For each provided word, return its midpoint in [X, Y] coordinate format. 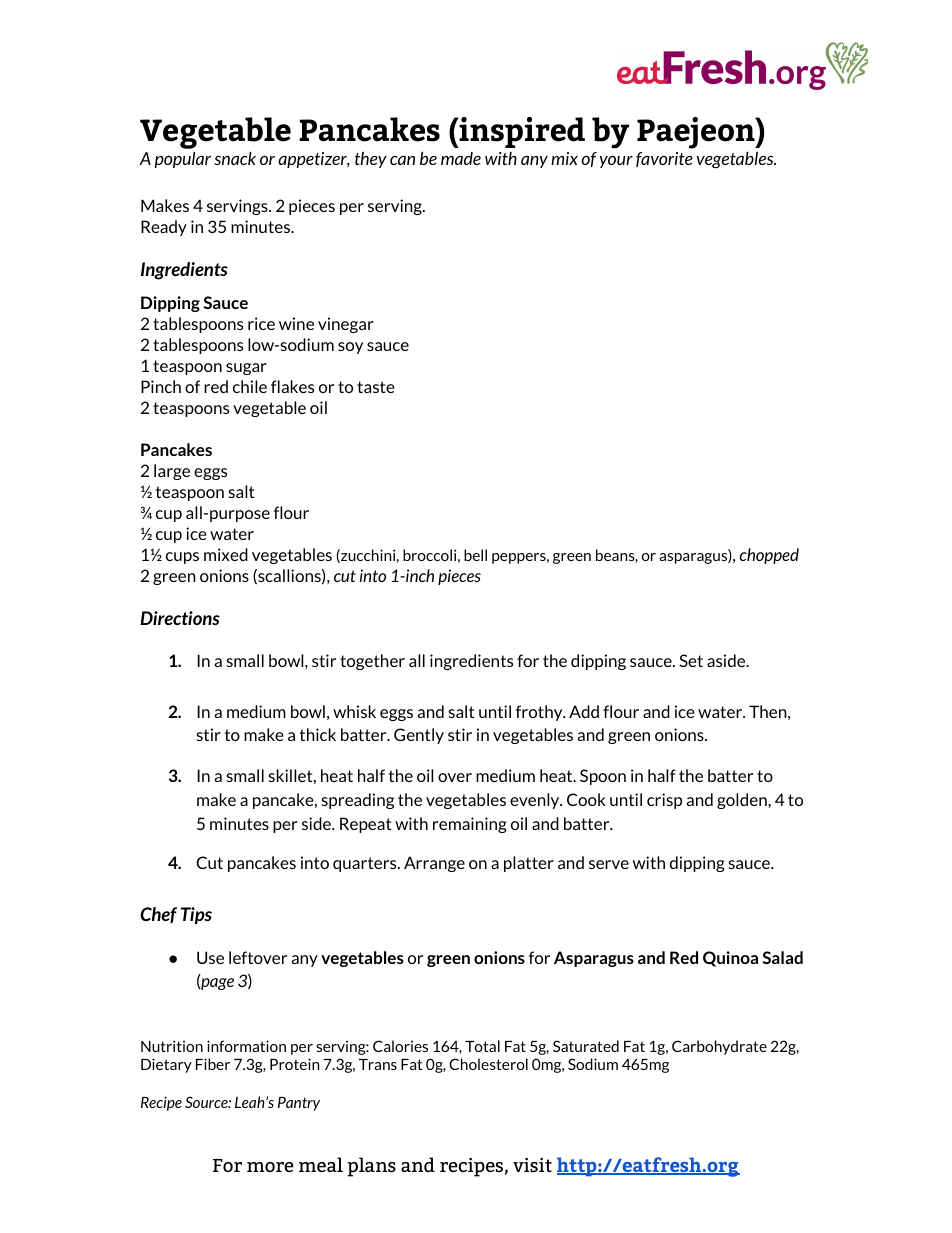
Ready [164, 228]
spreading [358, 801]
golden [743, 801]
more [270, 1167]
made [461, 158]
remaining [470, 825]
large [172, 472]
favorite [664, 159]
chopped [769, 556]
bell [475, 555]
